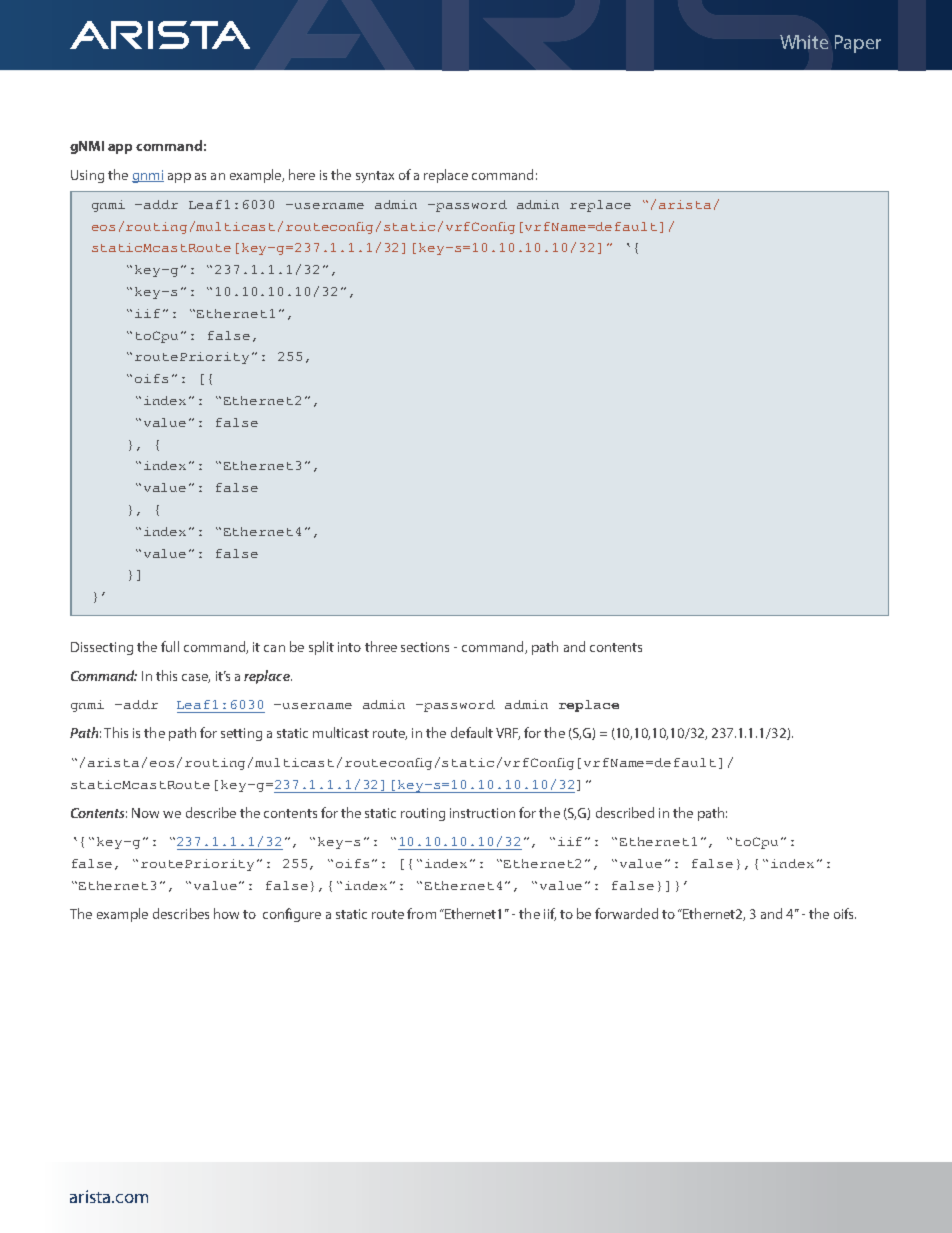 This page has height=1233, width=952. I want to click on three, so click(381, 646).
